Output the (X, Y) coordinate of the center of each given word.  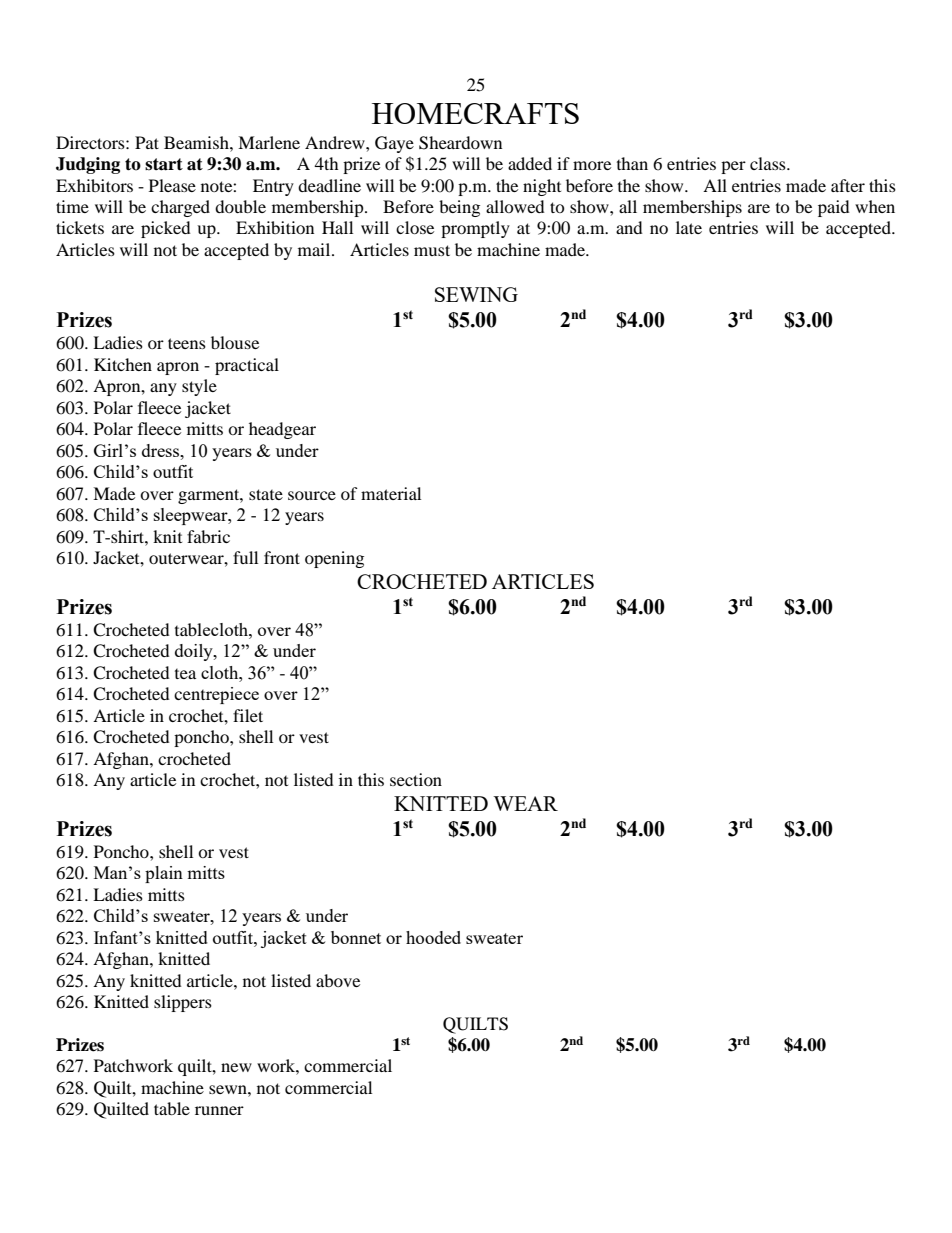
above (338, 980)
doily (195, 652)
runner (219, 1110)
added (530, 163)
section (416, 779)
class (769, 163)
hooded (433, 937)
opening (334, 559)
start (164, 164)
